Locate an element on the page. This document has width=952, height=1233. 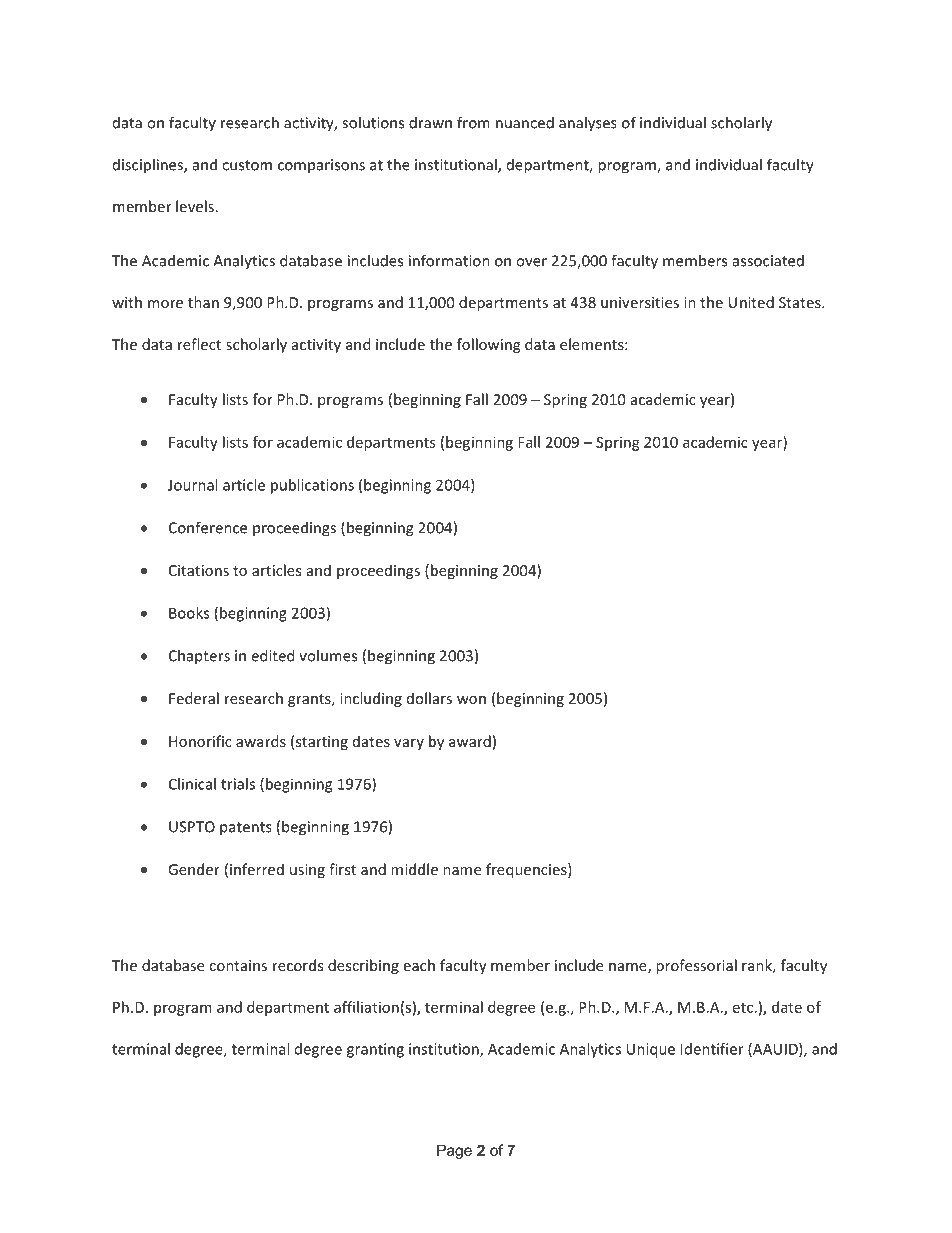
Identifier is located at coordinates (712, 1049).
